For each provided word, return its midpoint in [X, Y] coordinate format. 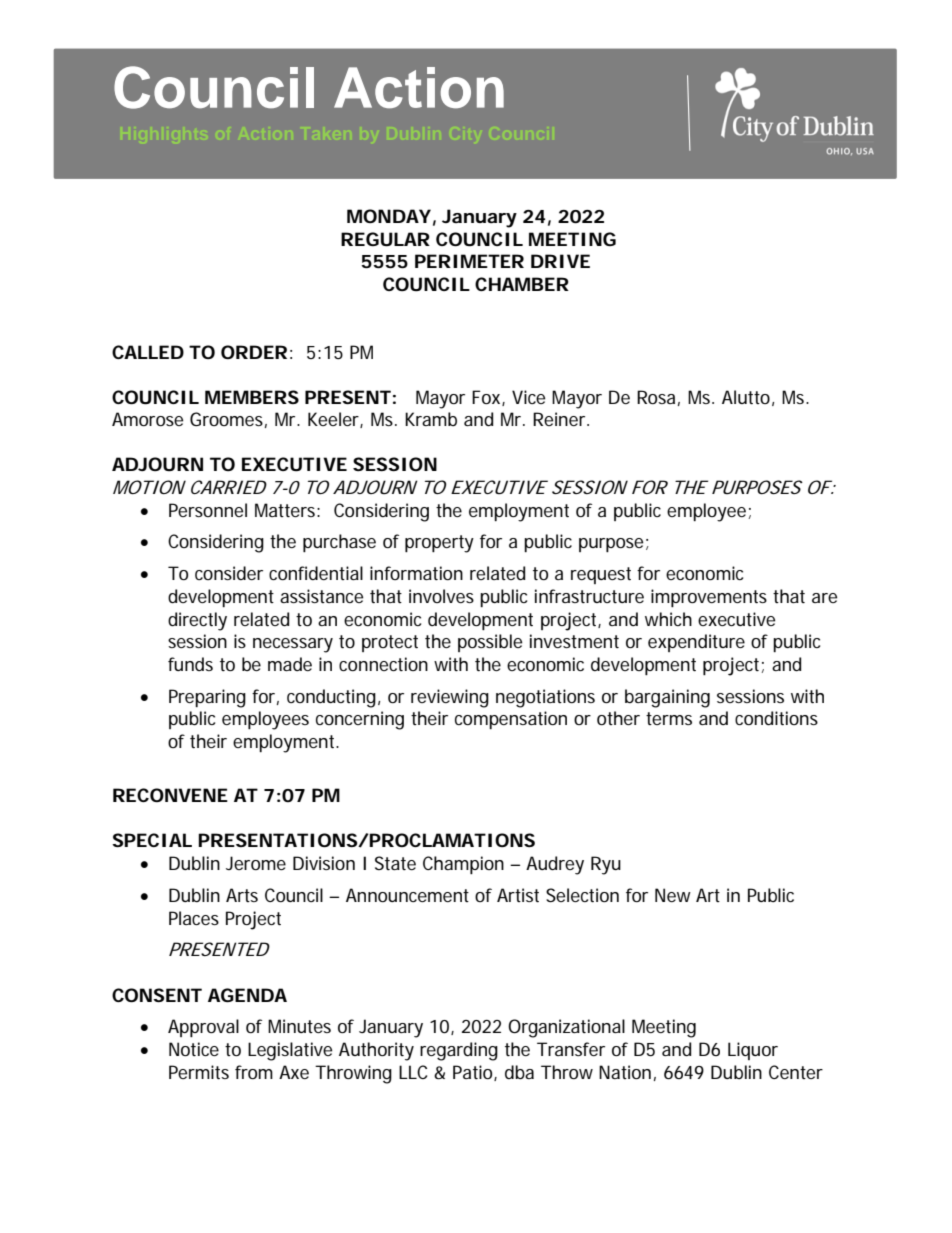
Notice [194, 1049]
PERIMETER [469, 261]
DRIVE [560, 261]
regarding [459, 1051]
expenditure [696, 643]
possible [490, 643]
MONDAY [389, 216]
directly [197, 621]
